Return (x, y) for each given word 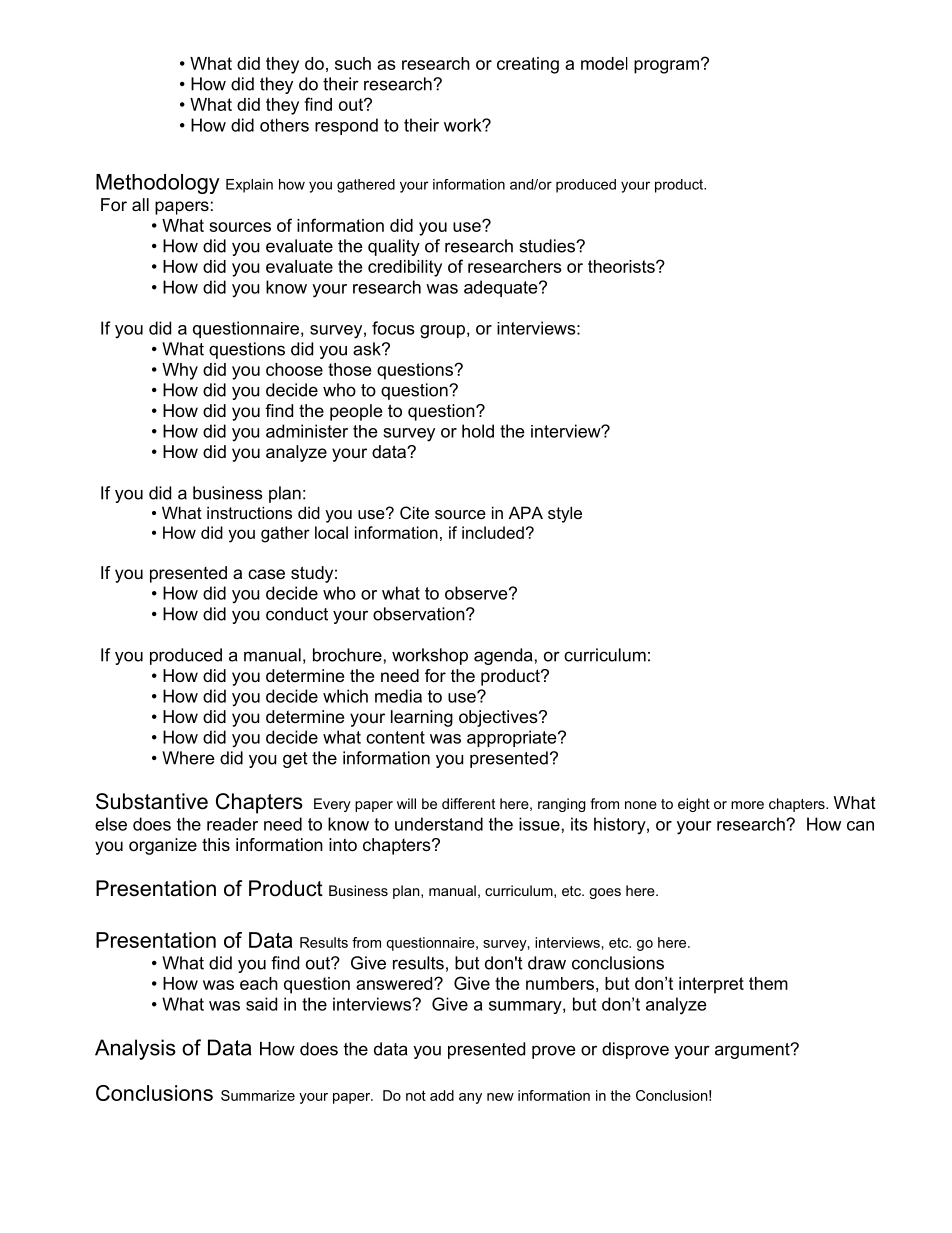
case (266, 574)
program (666, 67)
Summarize (258, 1095)
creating (528, 65)
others (284, 125)
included (493, 532)
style (565, 514)
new (500, 1097)
